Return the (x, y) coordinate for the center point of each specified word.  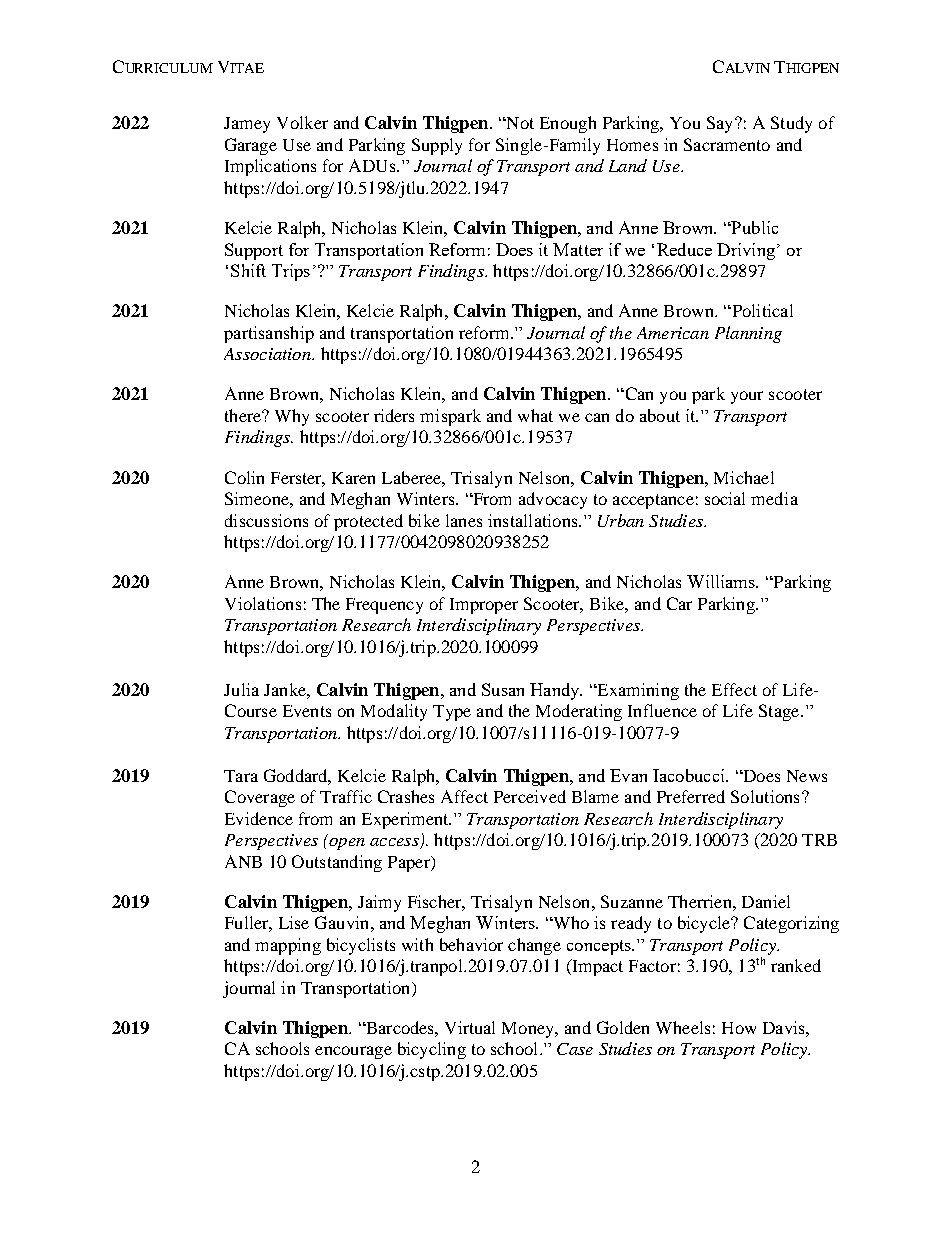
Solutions (765, 796)
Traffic (346, 796)
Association (268, 354)
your (747, 397)
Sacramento (727, 144)
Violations (263, 603)
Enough (568, 124)
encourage (353, 1052)
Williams (722, 581)
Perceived (530, 796)
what (535, 415)
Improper (484, 606)
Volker (302, 122)
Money (529, 1030)
